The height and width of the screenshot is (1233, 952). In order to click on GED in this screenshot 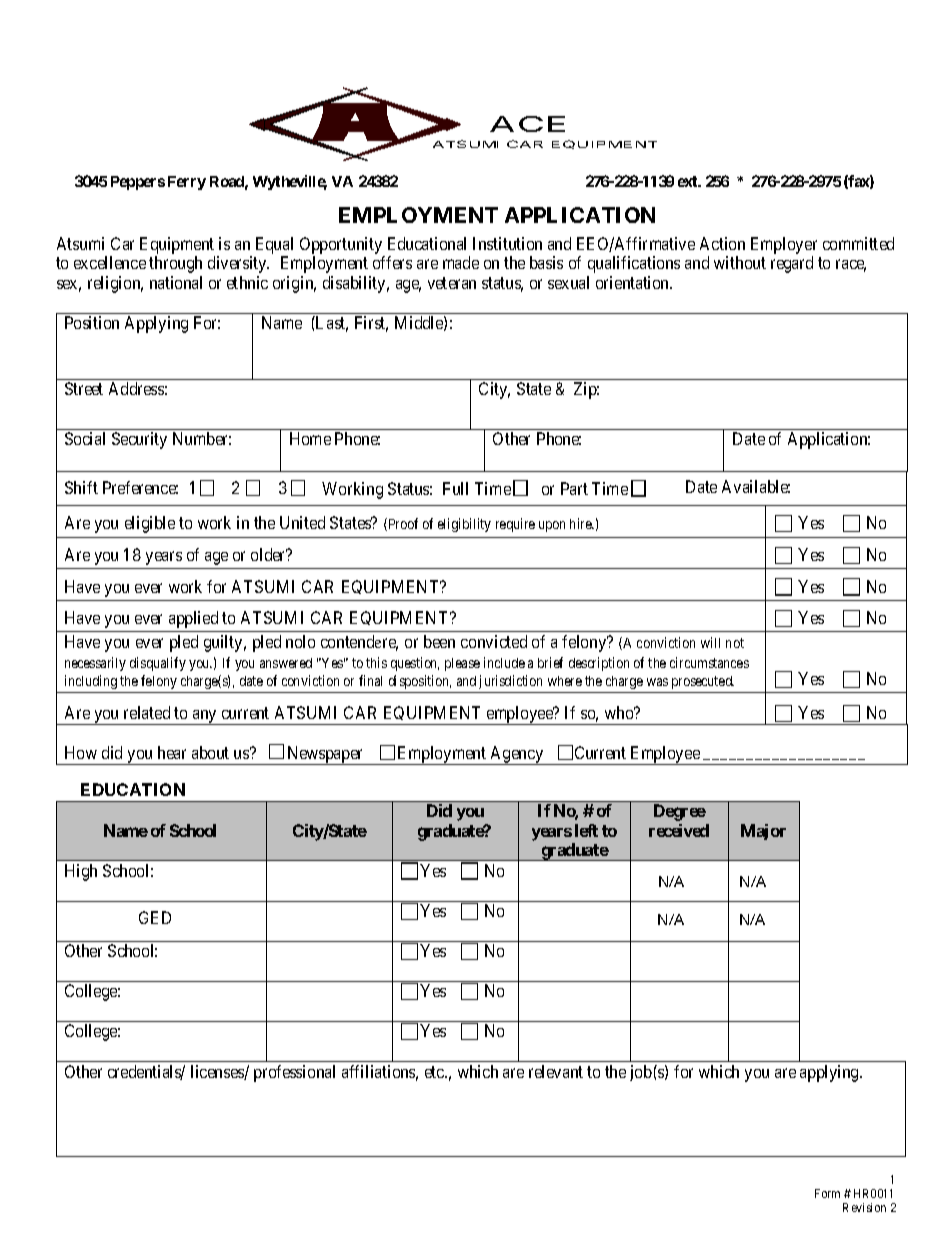, I will do `click(155, 917)`.
